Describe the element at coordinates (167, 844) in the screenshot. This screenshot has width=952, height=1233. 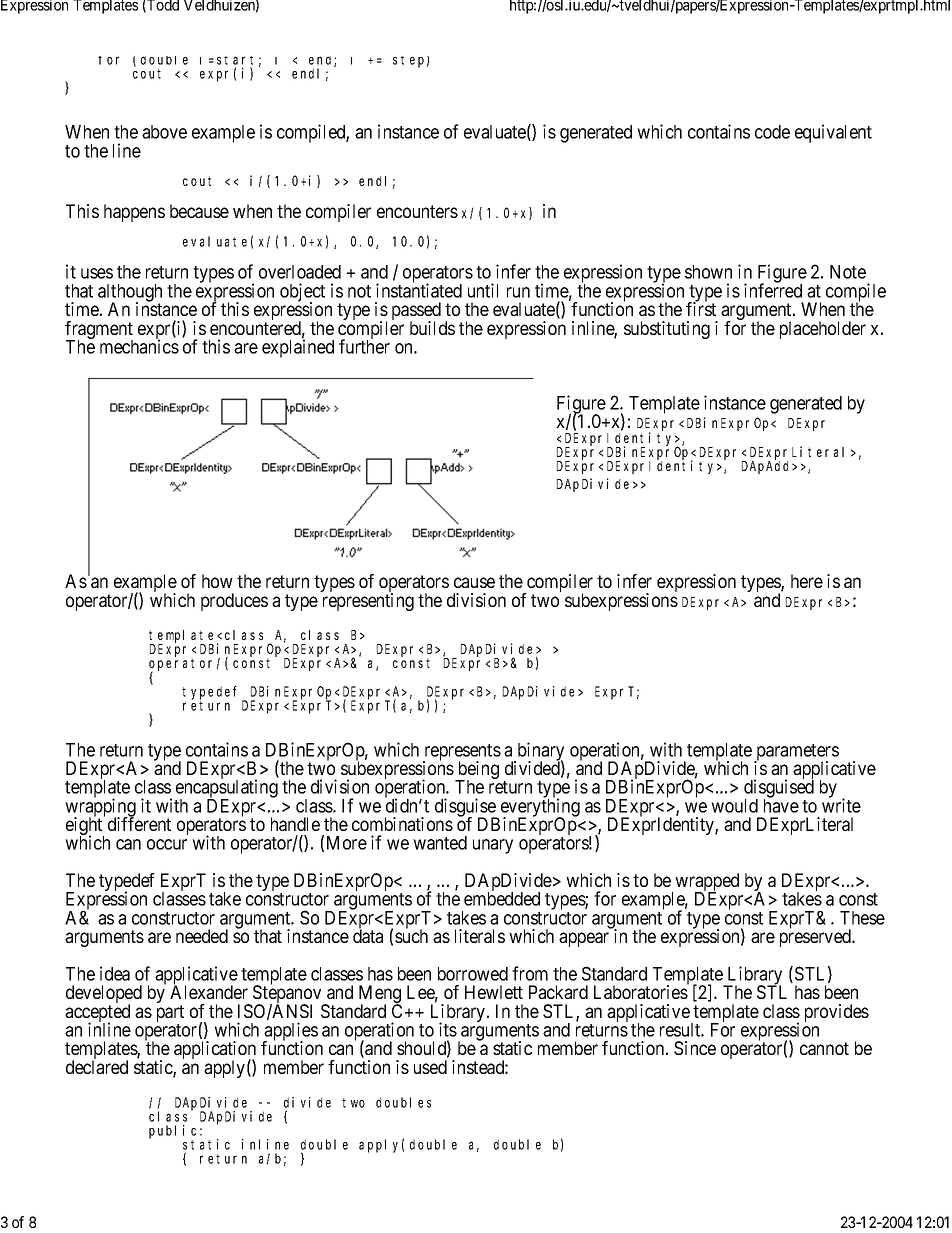
I see `occur` at that location.
